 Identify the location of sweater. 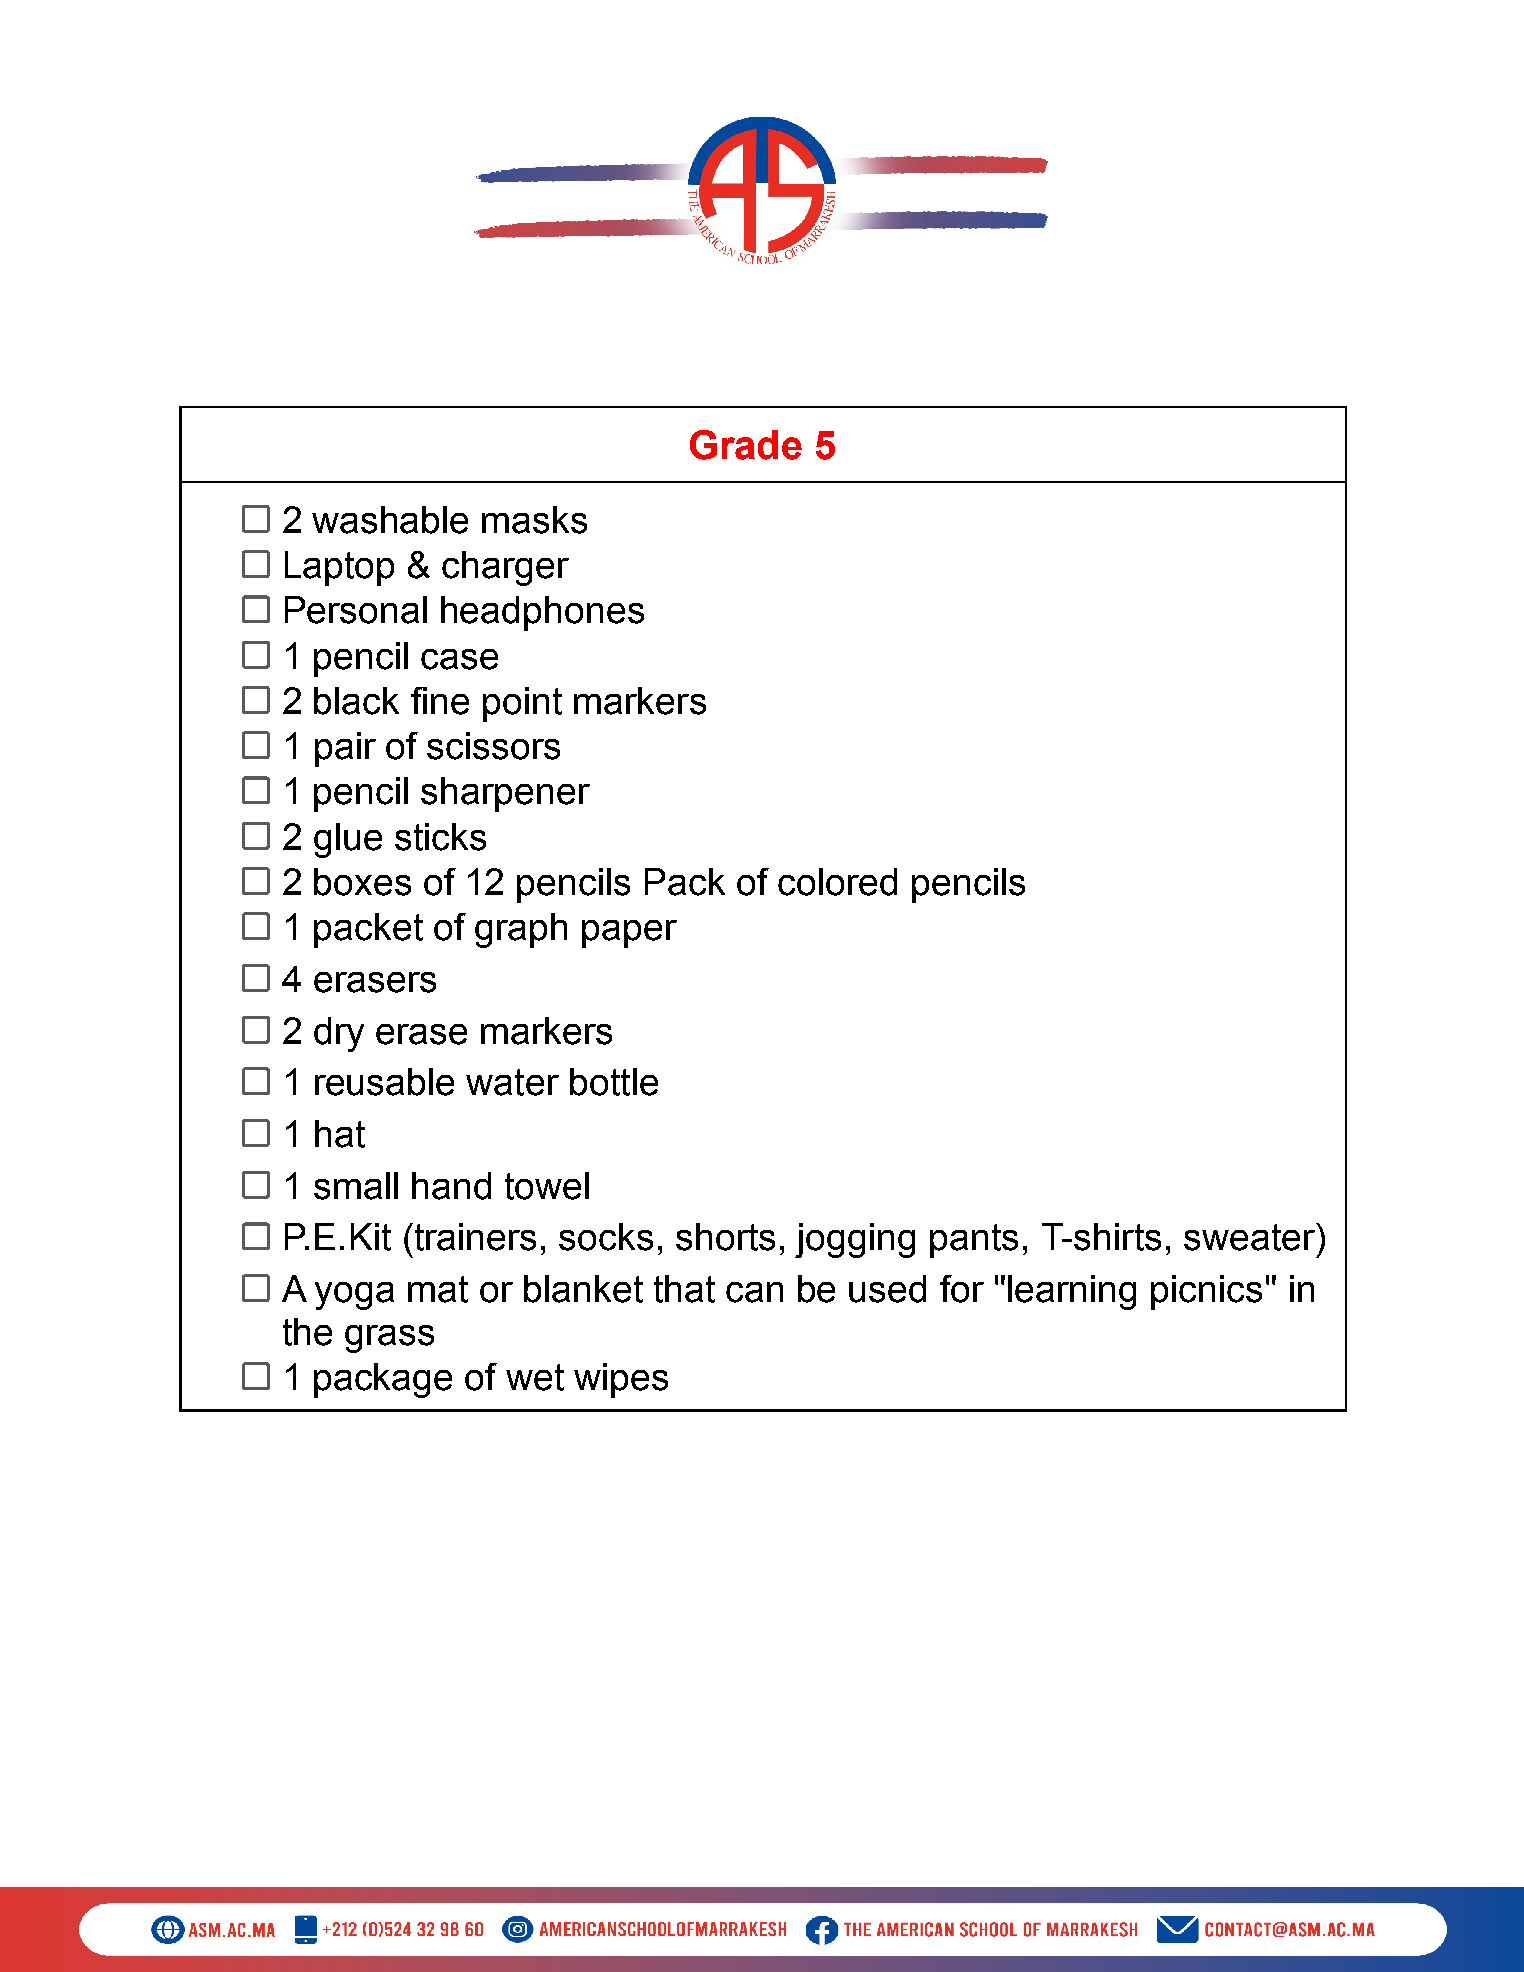
(1250, 1237).
